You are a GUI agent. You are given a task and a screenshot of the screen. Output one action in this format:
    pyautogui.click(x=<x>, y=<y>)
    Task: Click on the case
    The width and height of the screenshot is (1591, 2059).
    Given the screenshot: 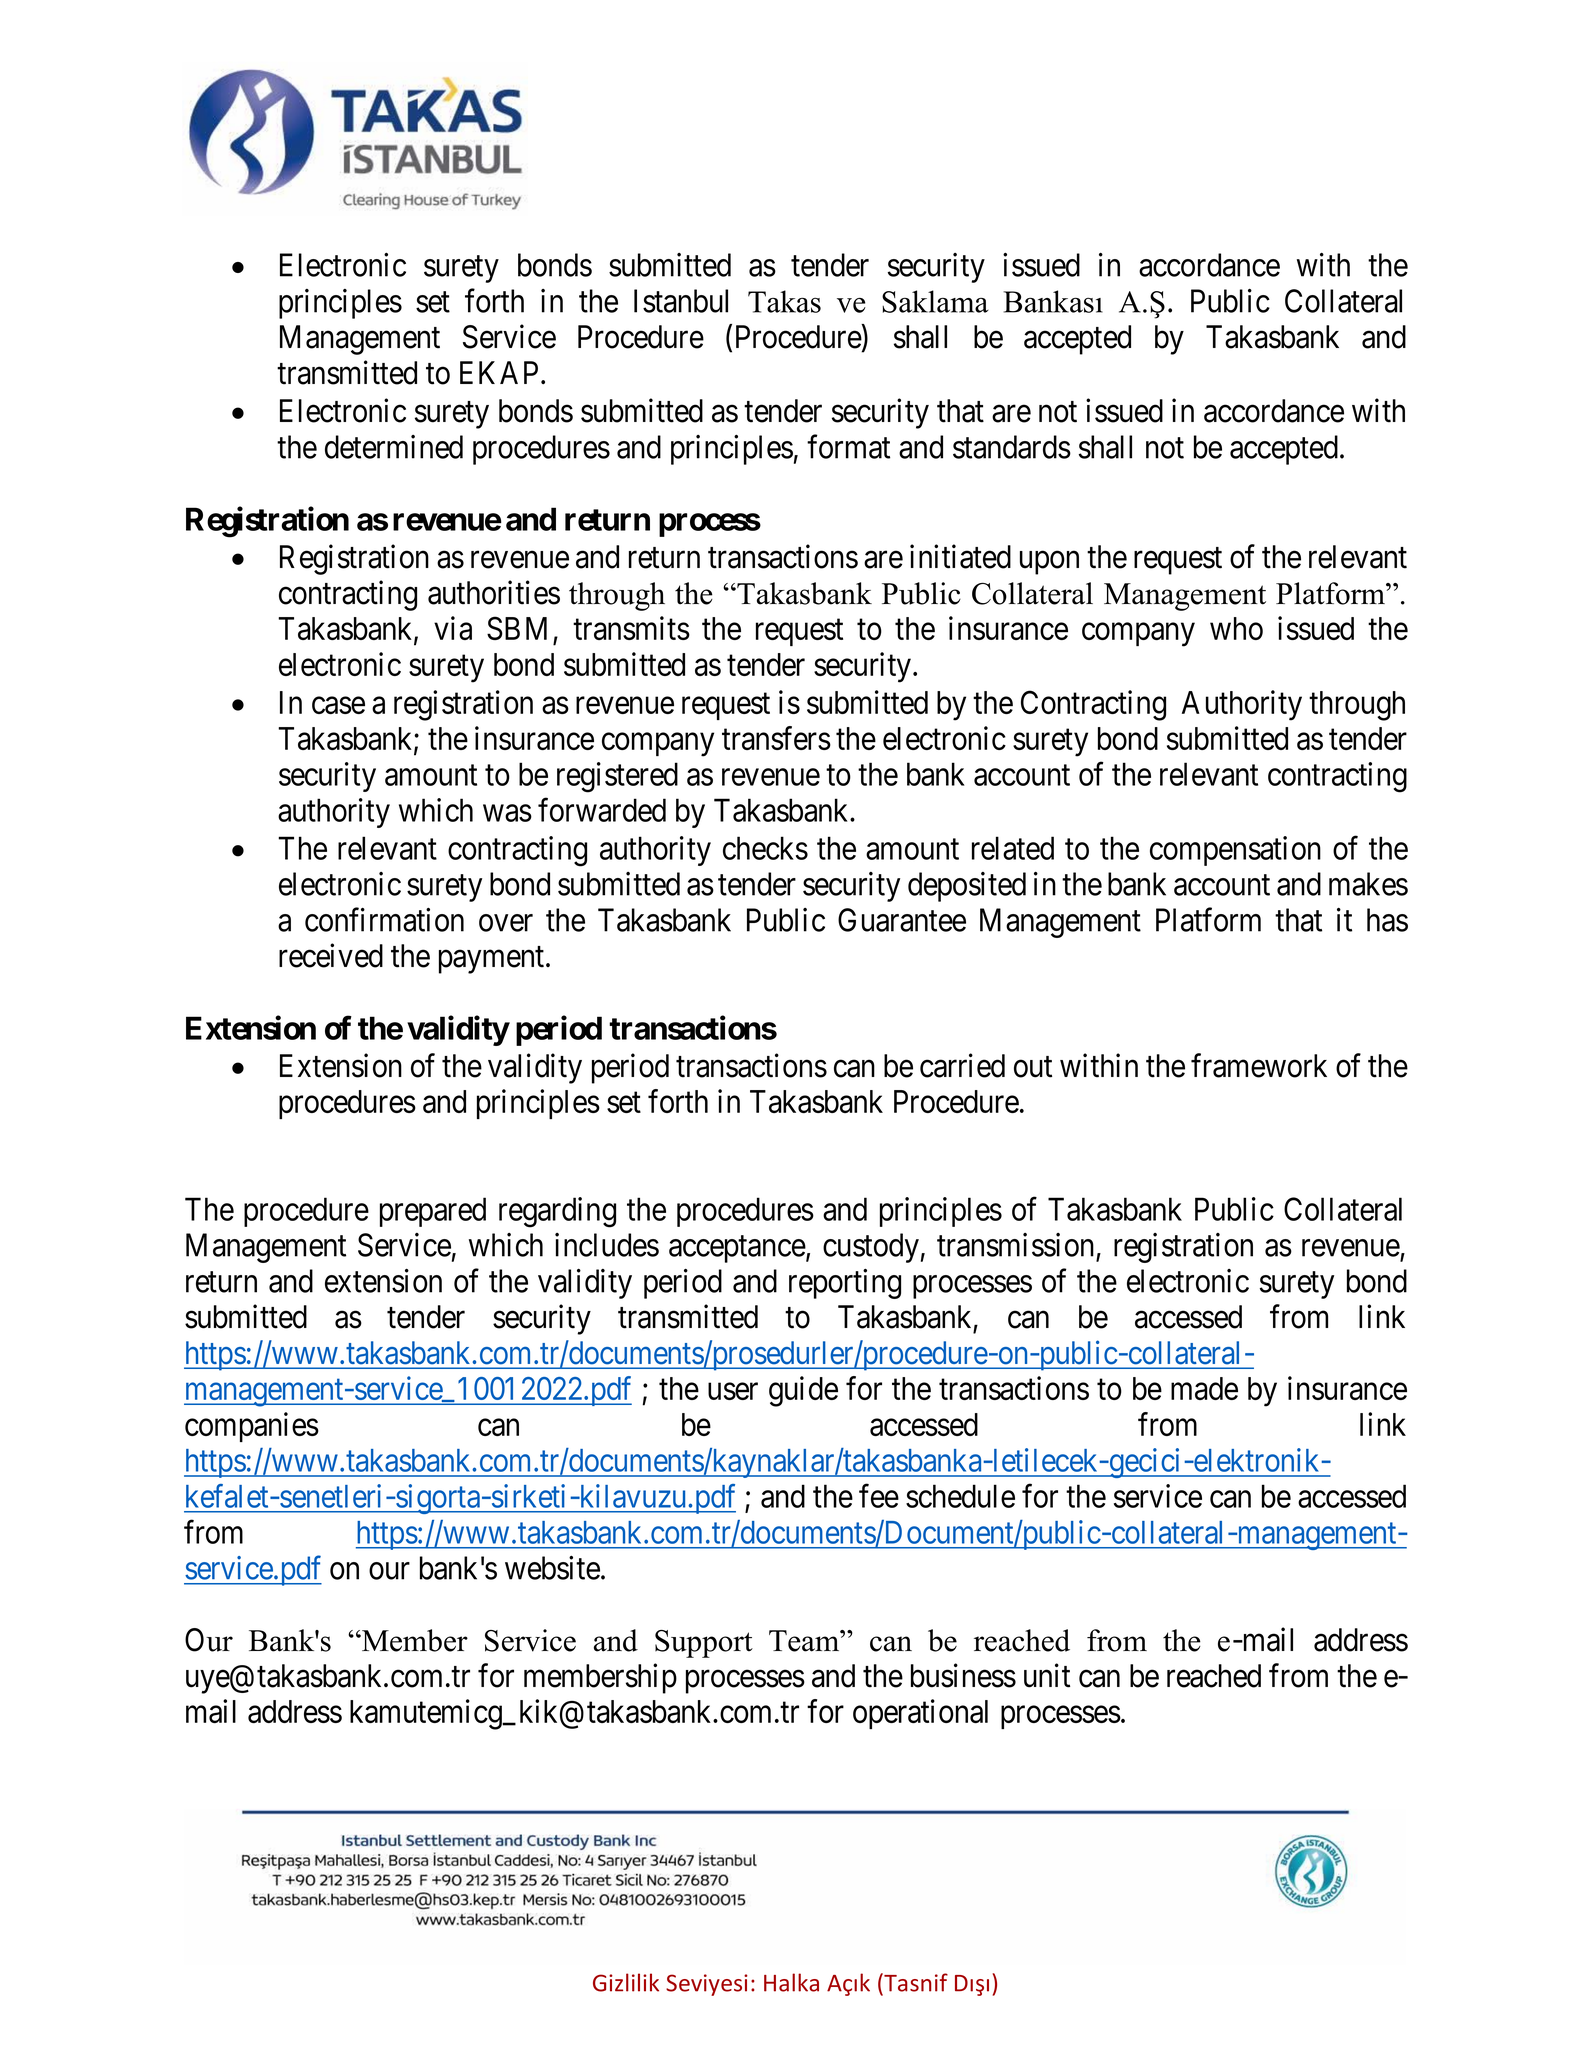 What is the action you would take?
    pyautogui.click(x=338, y=705)
